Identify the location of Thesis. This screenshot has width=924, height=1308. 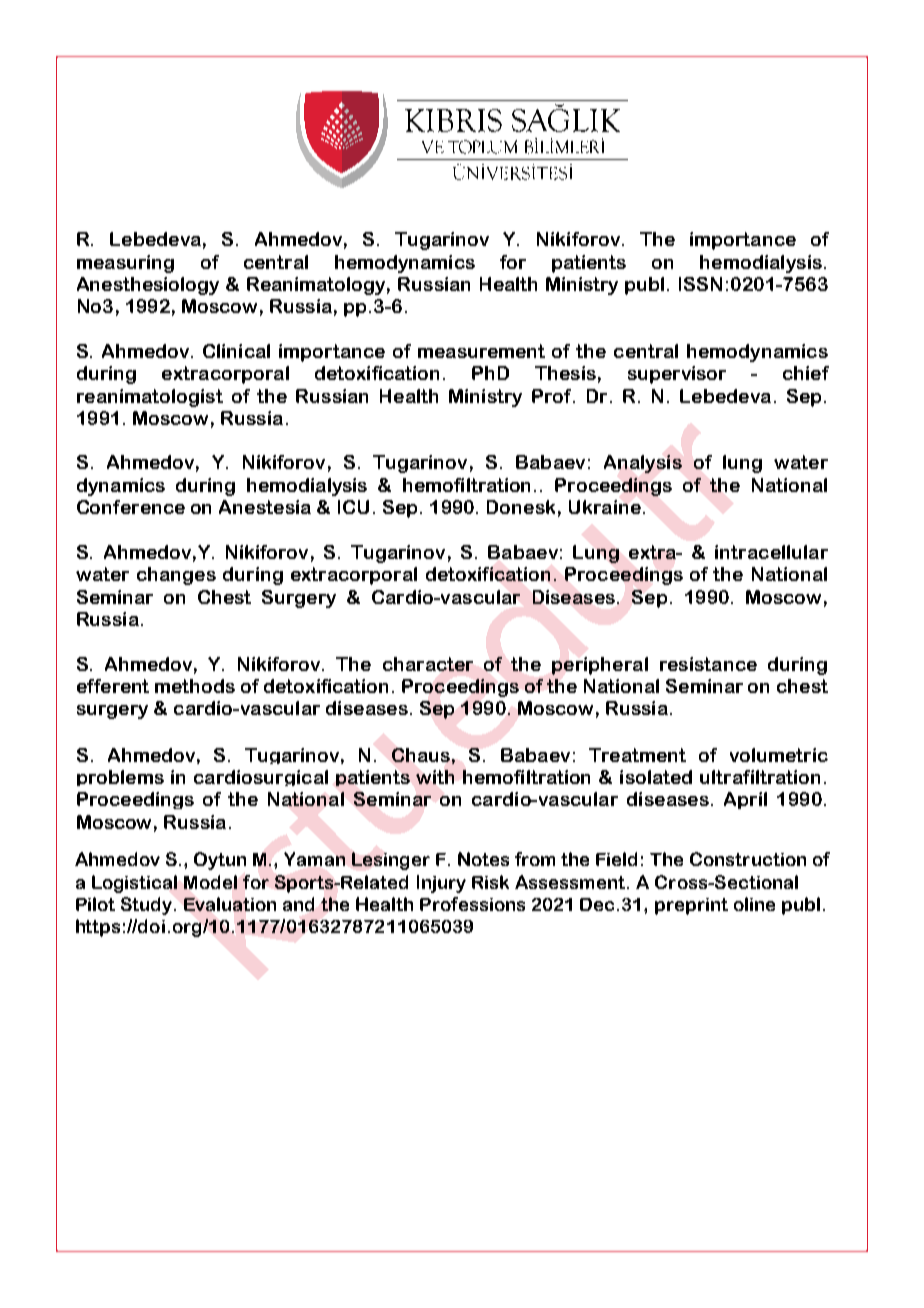
(565, 373).
